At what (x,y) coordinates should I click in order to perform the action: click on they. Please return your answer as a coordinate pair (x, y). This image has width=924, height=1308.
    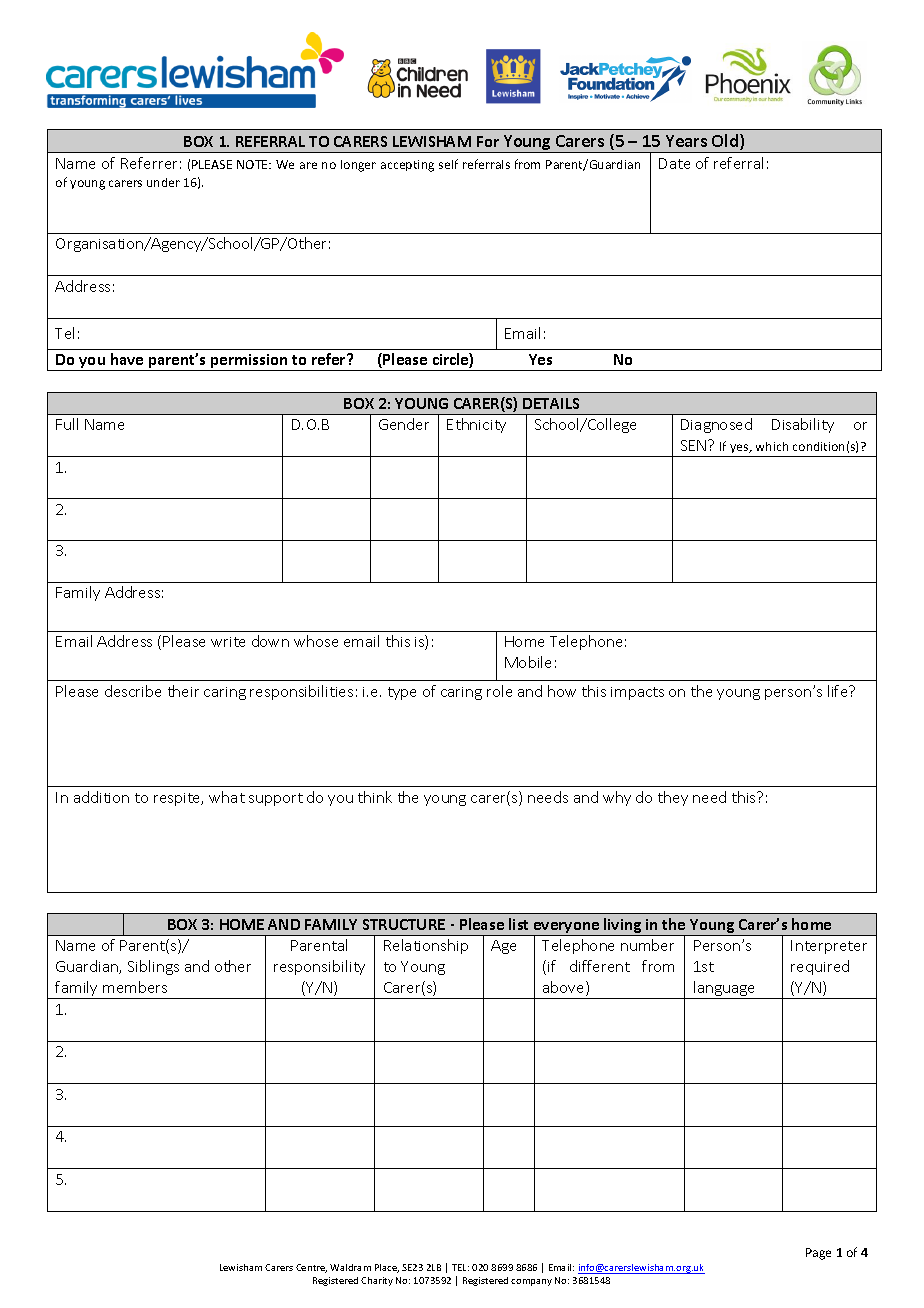
    Looking at the image, I should click on (673, 798).
